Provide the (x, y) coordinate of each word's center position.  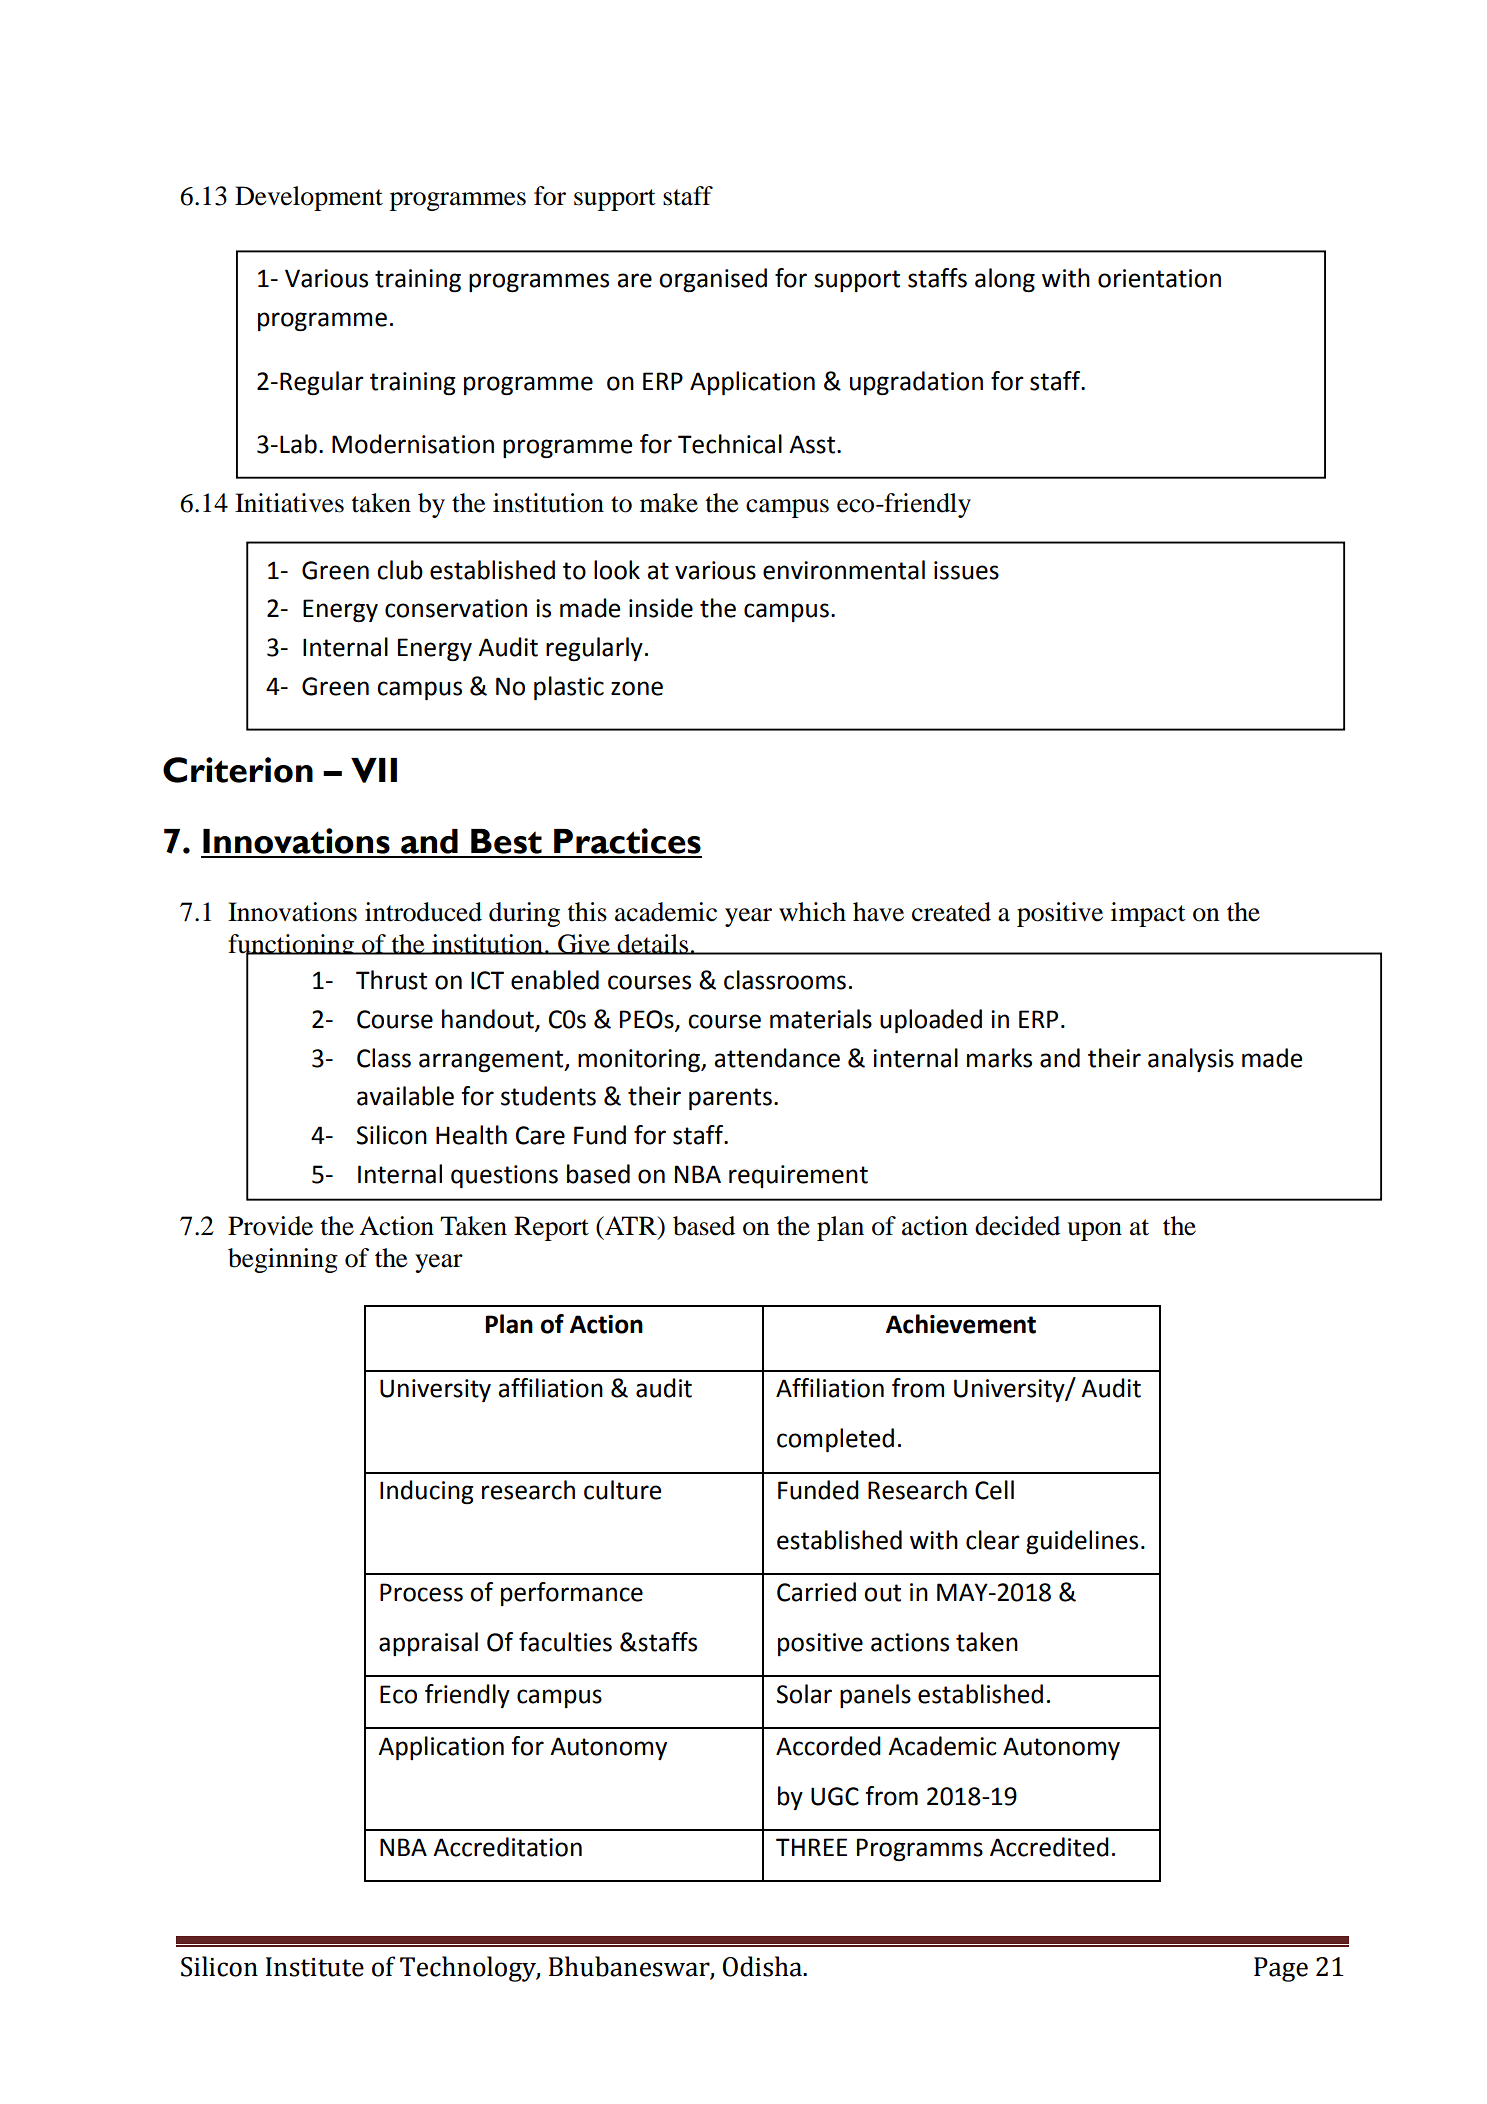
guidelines (1082, 1542)
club (400, 570)
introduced (423, 912)
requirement (798, 1176)
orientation (1159, 278)
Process (421, 1592)
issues (966, 570)
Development (309, 198)
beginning (283, 1260)
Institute (315, 1967)
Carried (816, 1592)
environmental (844, 570)
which (812, 912)
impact (1148, 914)
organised (713, 280)
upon (1094, 1231)
